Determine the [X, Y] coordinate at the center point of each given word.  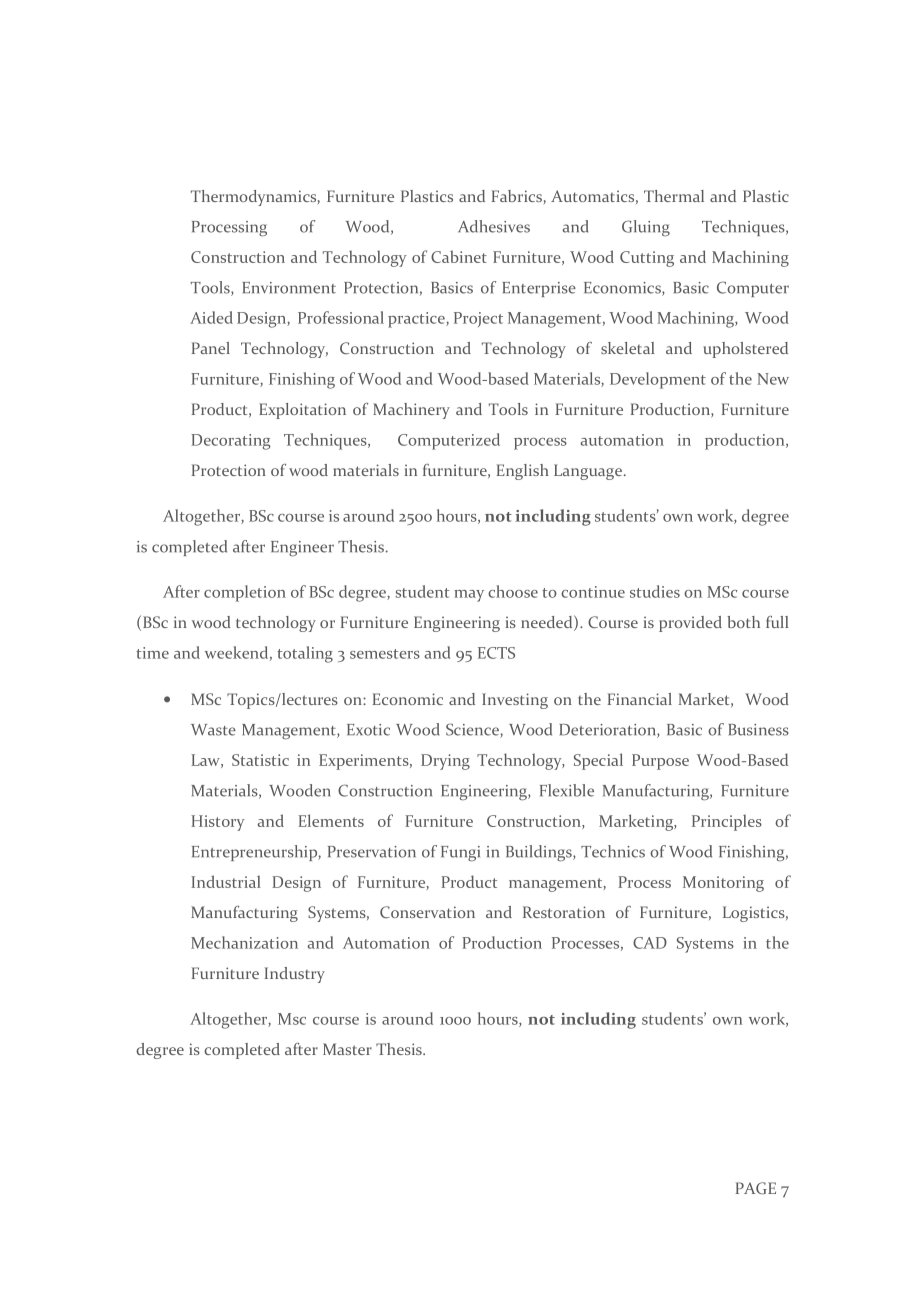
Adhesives [494, 226]
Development [658, 380]
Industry [294, 975]
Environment [289, 288]
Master [347, 1049]
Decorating [231, 442]
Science [473, 730]
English [522, 472]
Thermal [674, 196]
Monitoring [723, 884]
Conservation [427, 912]
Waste [213, 730]
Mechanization [244, 942]
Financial [639, 699]
